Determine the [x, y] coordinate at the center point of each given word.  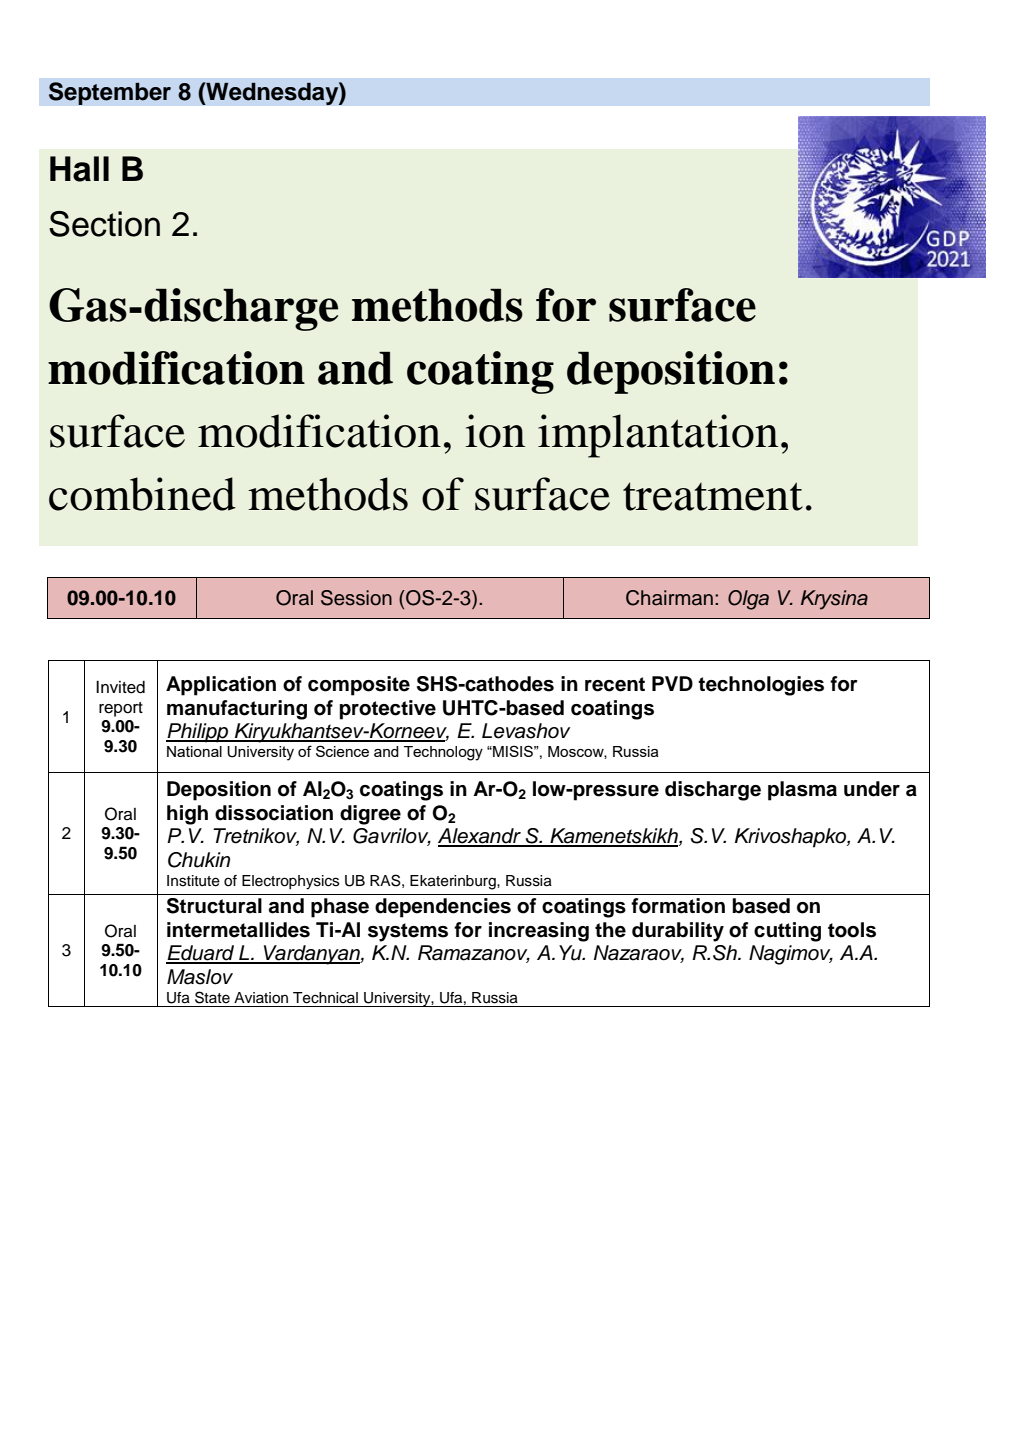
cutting [787, 932]
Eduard [201, 954]
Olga [748, 600]
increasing [539, 932]
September [110, 93]
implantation [658, 436]
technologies [761, 686]
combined [142, 494]
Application [221, 686]
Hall [79, 169]
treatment [713, 496]
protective [388, 710]
